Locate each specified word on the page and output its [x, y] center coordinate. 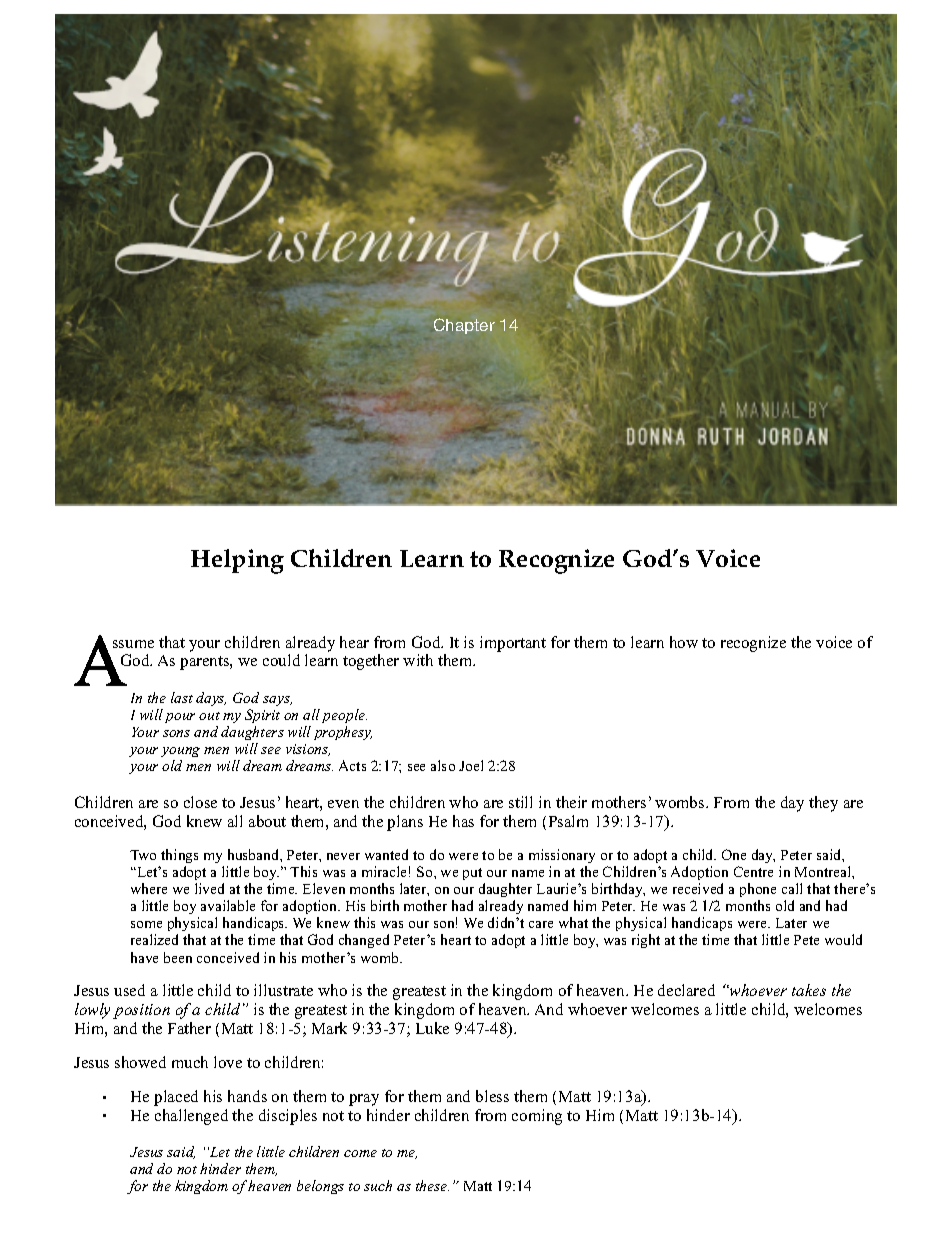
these [432, 1185]
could [281, 660]
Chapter [464, 326]
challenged [191, 1117]
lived [209, 888]
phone [758, 890]
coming [537, 1117]
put [472, 874]
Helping [237, 561]
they [823, 804]
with [418, 660]
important [513, 644]
